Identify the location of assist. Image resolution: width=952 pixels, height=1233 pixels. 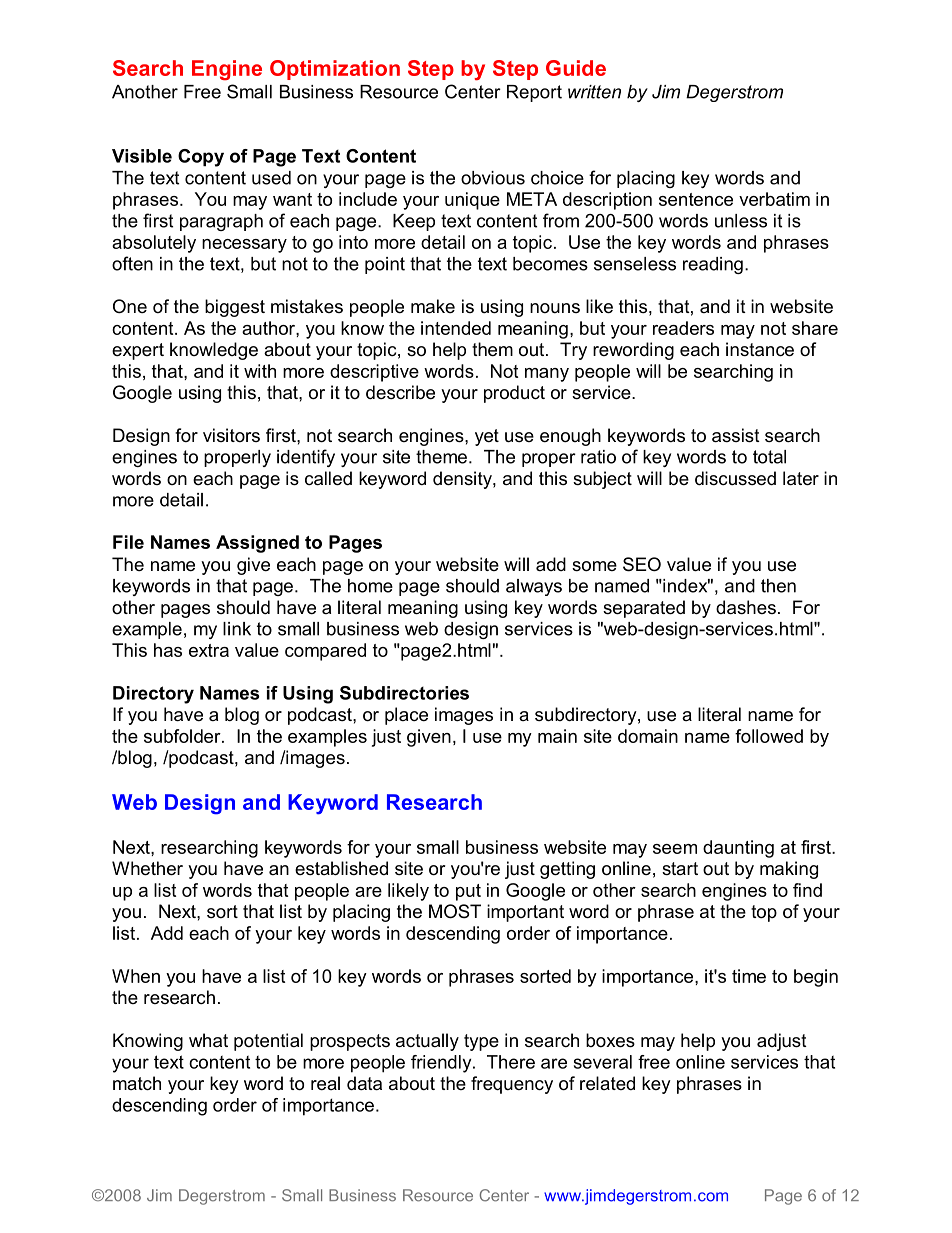
(736, 435).
